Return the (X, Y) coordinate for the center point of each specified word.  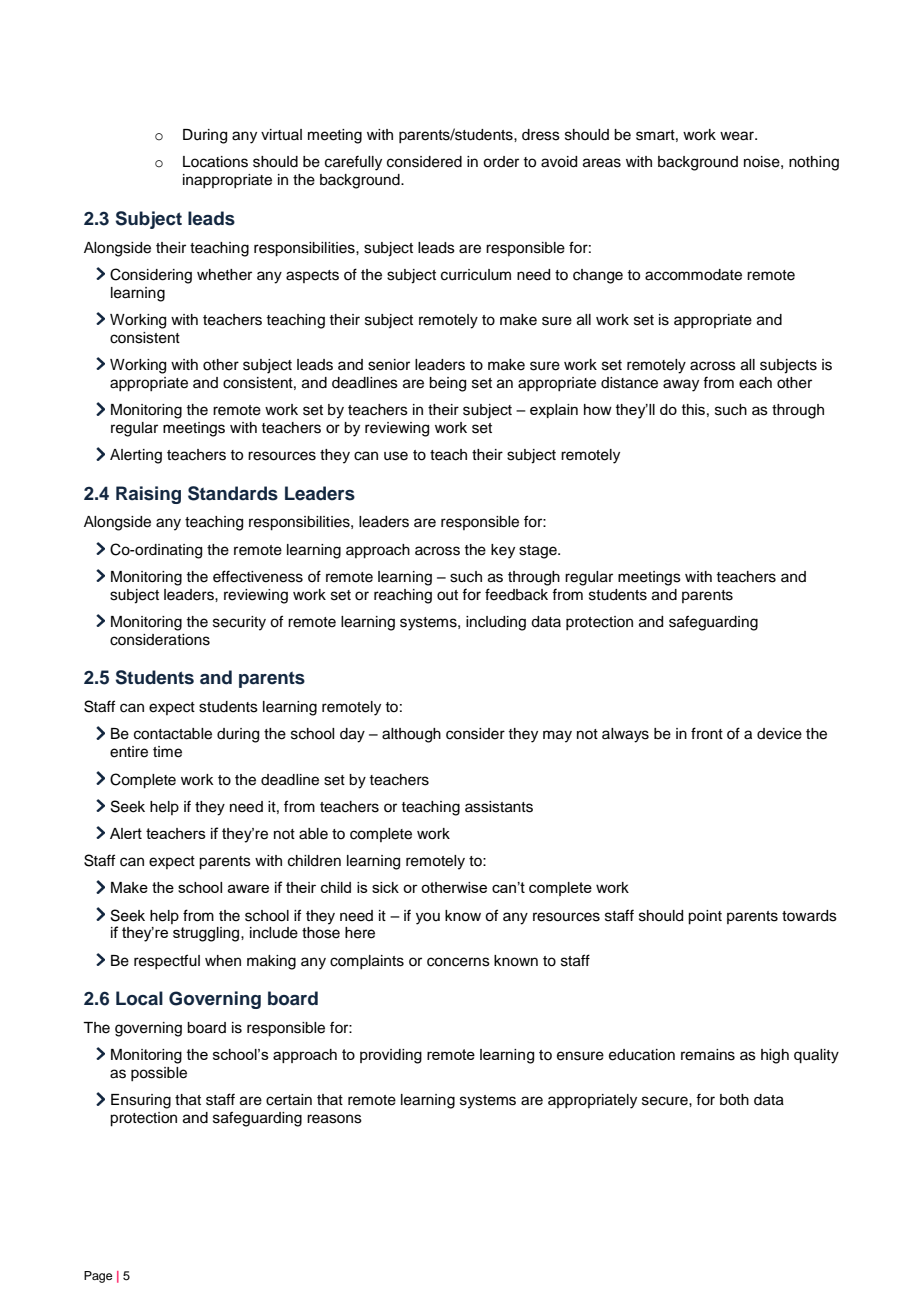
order (501, 162)
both (734, 1100)
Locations (215, 162)
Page (98, 1277)
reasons (334, 1119)
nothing (814, 163)
